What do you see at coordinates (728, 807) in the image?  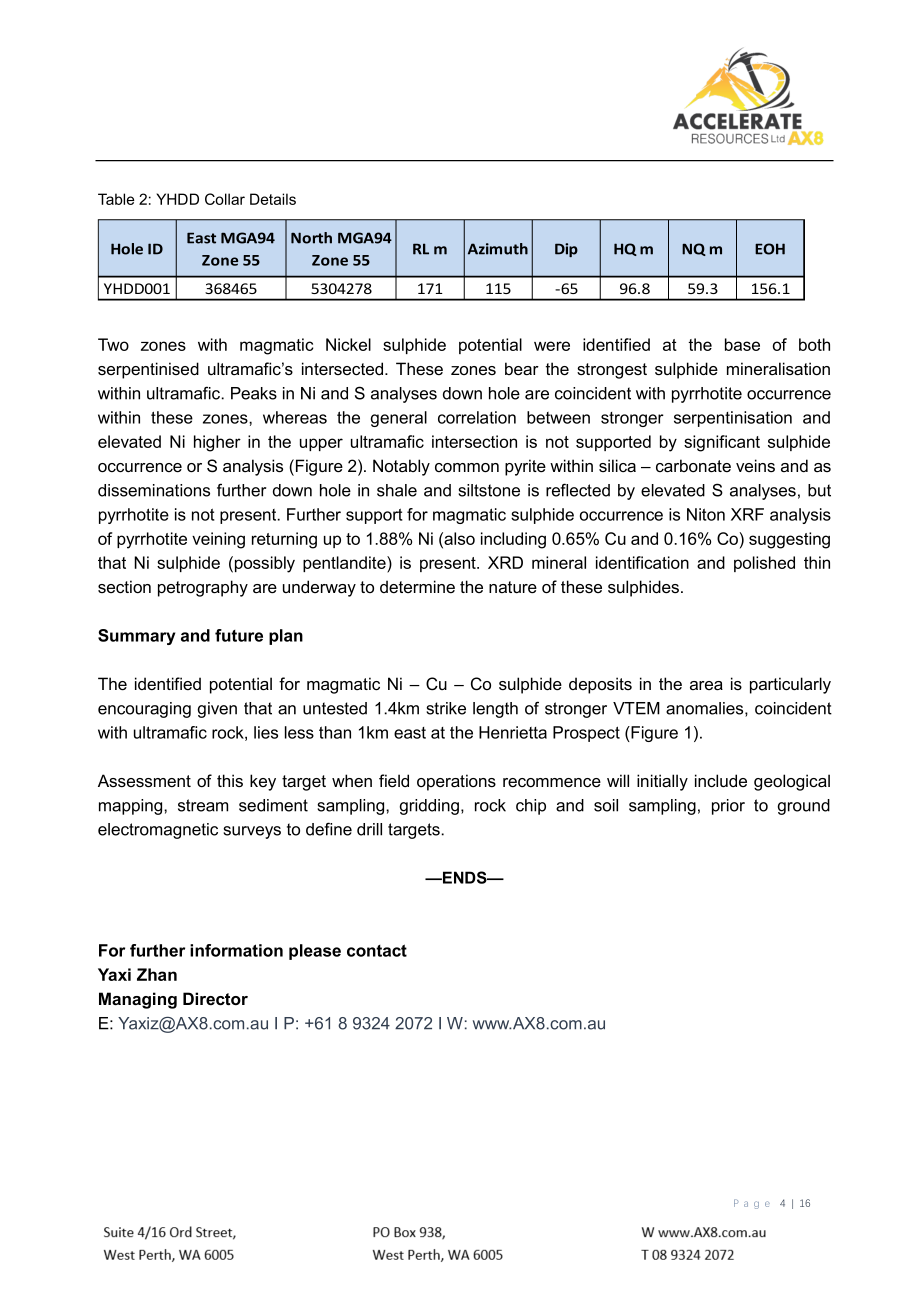 I see `prior` at bounding box center [728, 807].
